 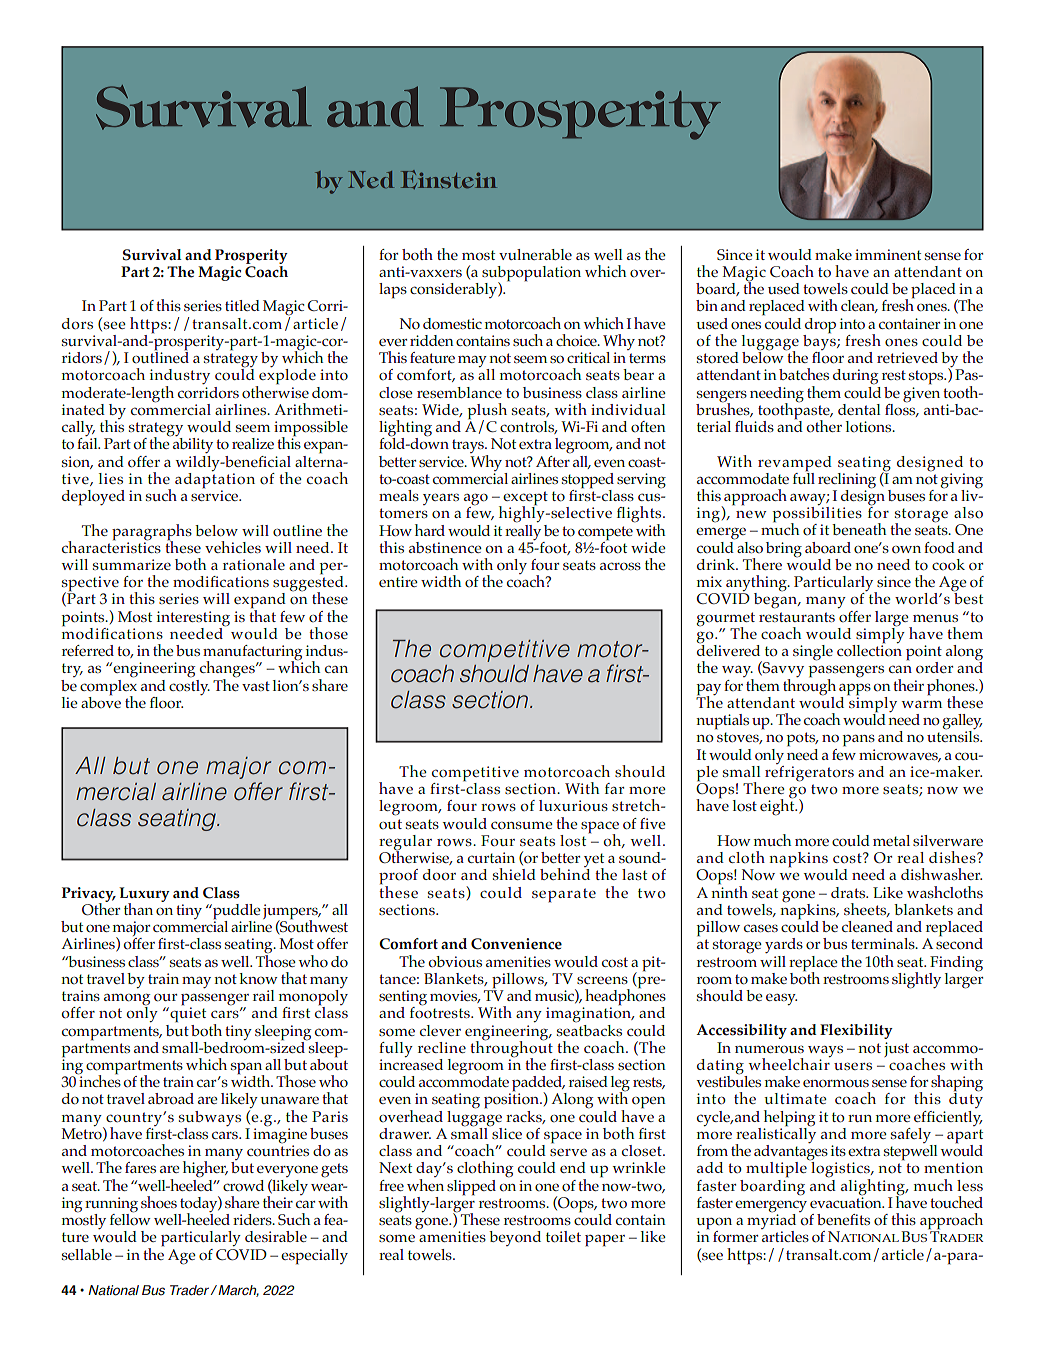 I want to click on Convenience, so click(x=516, y=944).
